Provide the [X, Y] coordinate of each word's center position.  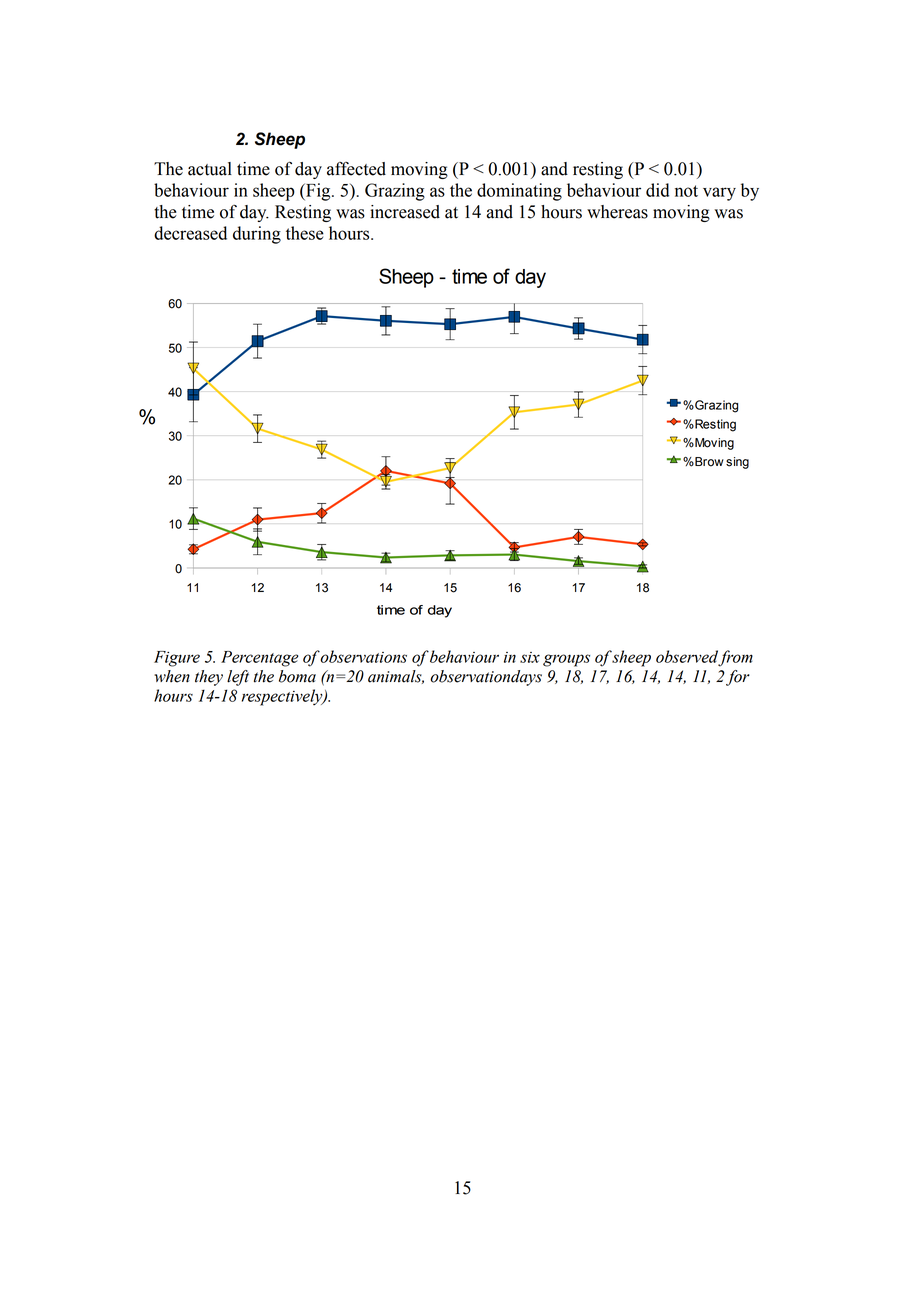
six [530, 657]
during [257, 235]
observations [363, 656]
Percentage [259, 659]
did [657, 190]
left [238, 678]
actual [210, 169]
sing [737, 463]
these [305, 233]
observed [687, 657]
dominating [519, 192]
